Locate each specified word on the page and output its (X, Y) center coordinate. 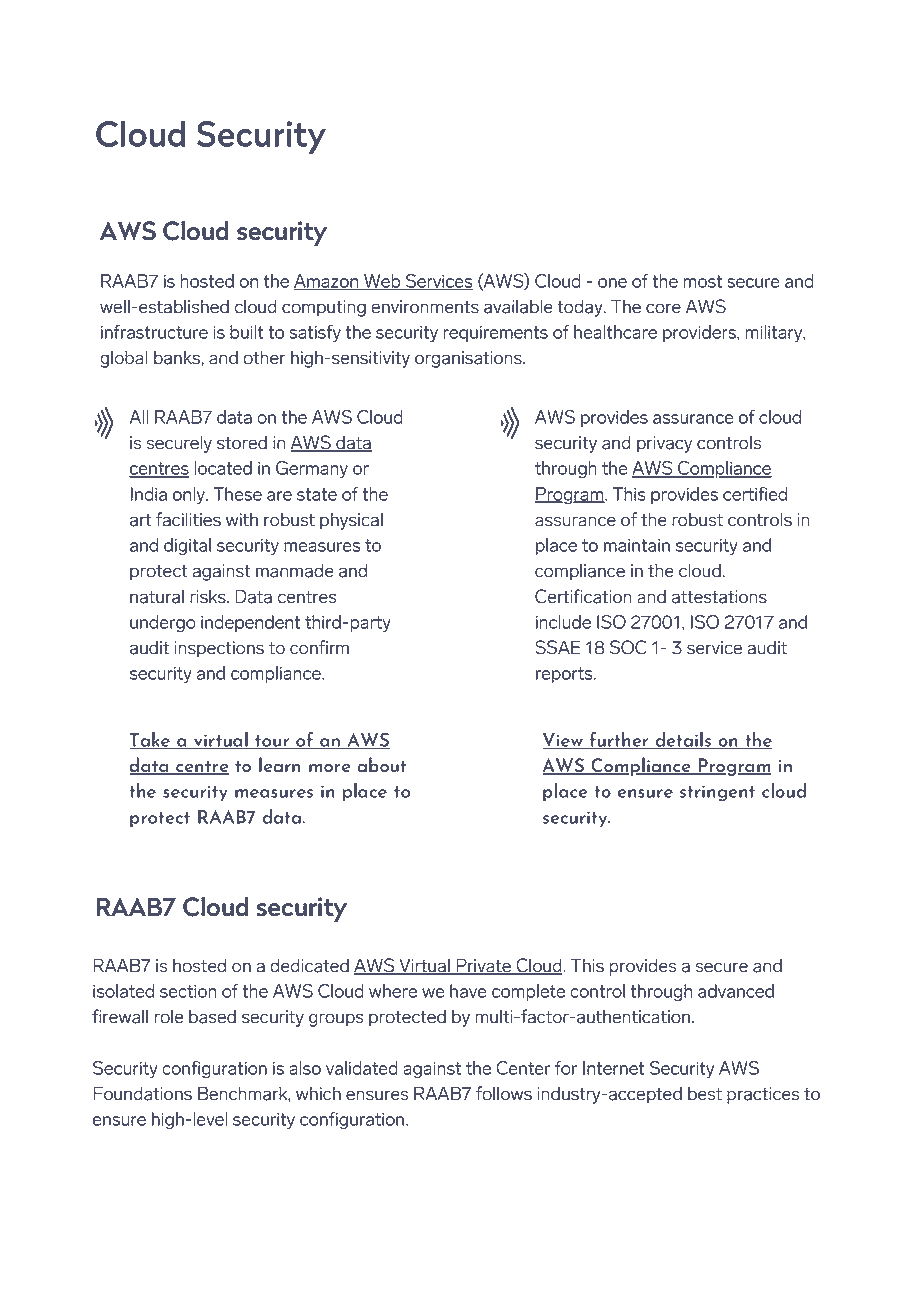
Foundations (142, 1093)
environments (425, 307)
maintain (637, 545)
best (705, 1094)
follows (504, 1093)
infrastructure (154, 332)
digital (187, 546)
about (382, 765)
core (663, 308)
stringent (717, 793)
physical (351, 521)
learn (279, 764)
